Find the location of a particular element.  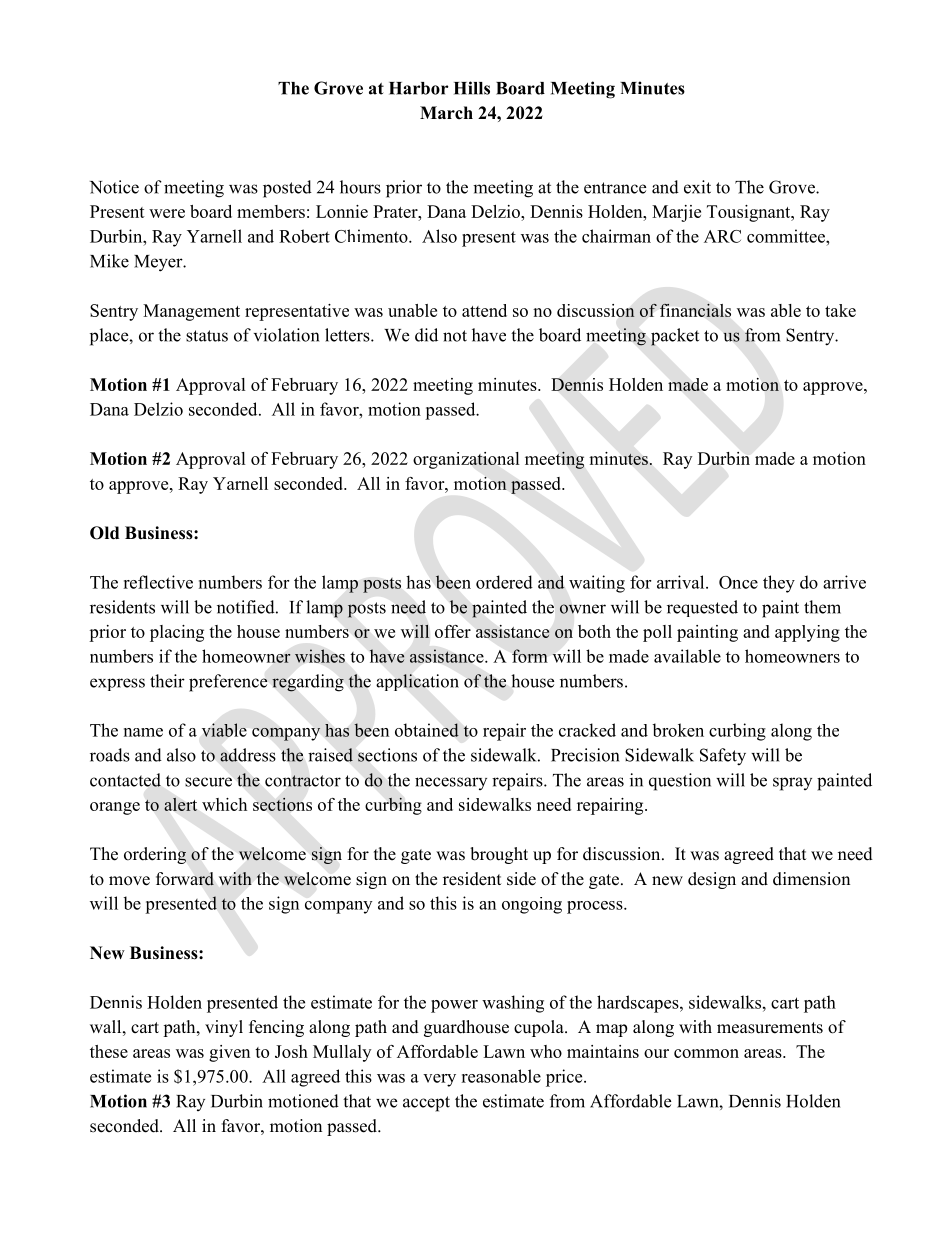

exit is located at coordinates (697, 187).
